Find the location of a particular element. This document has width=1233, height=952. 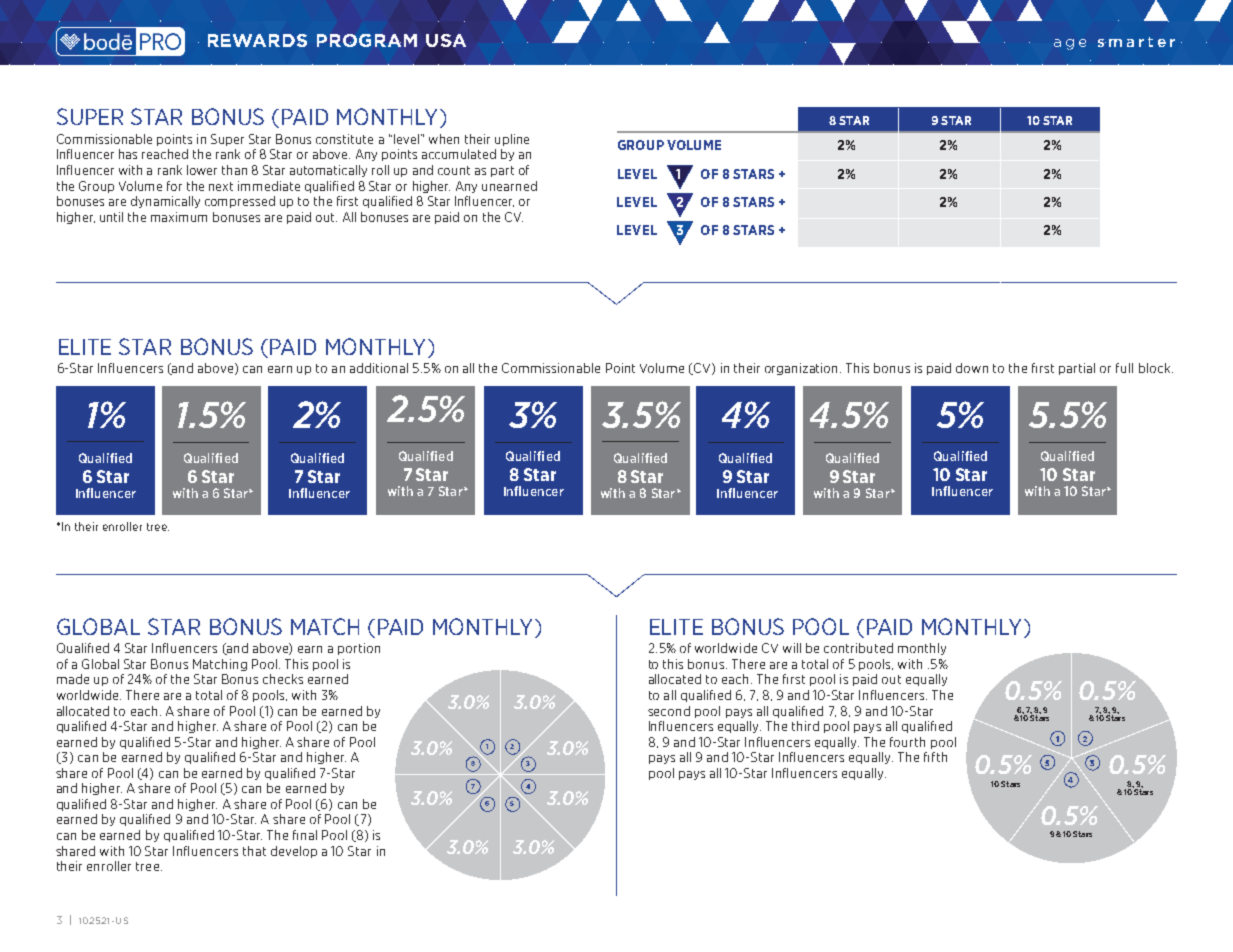

will is located at coordinates (792, 648).
